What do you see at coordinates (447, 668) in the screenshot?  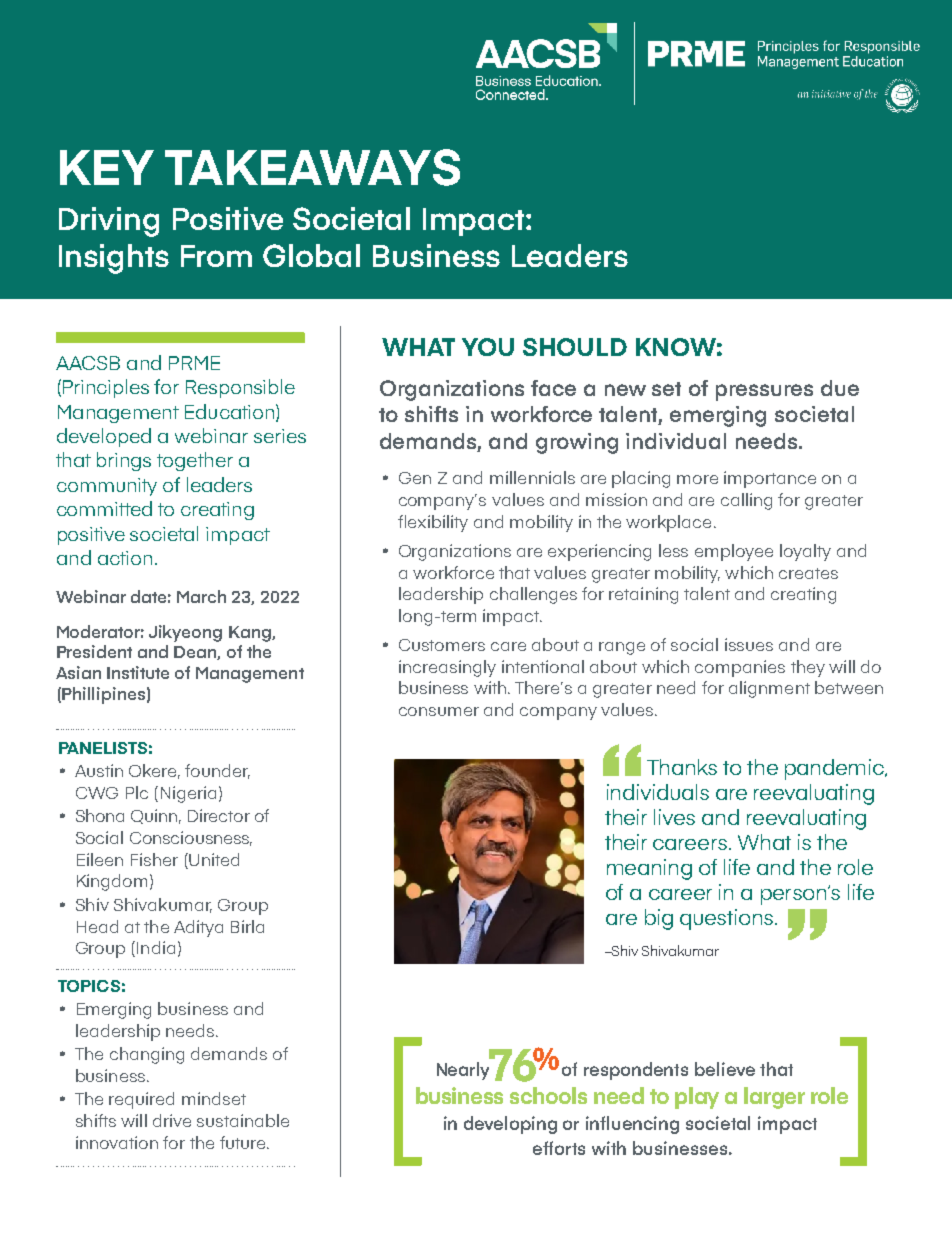 I see `increasingly` at bounding box center [447, 668].
